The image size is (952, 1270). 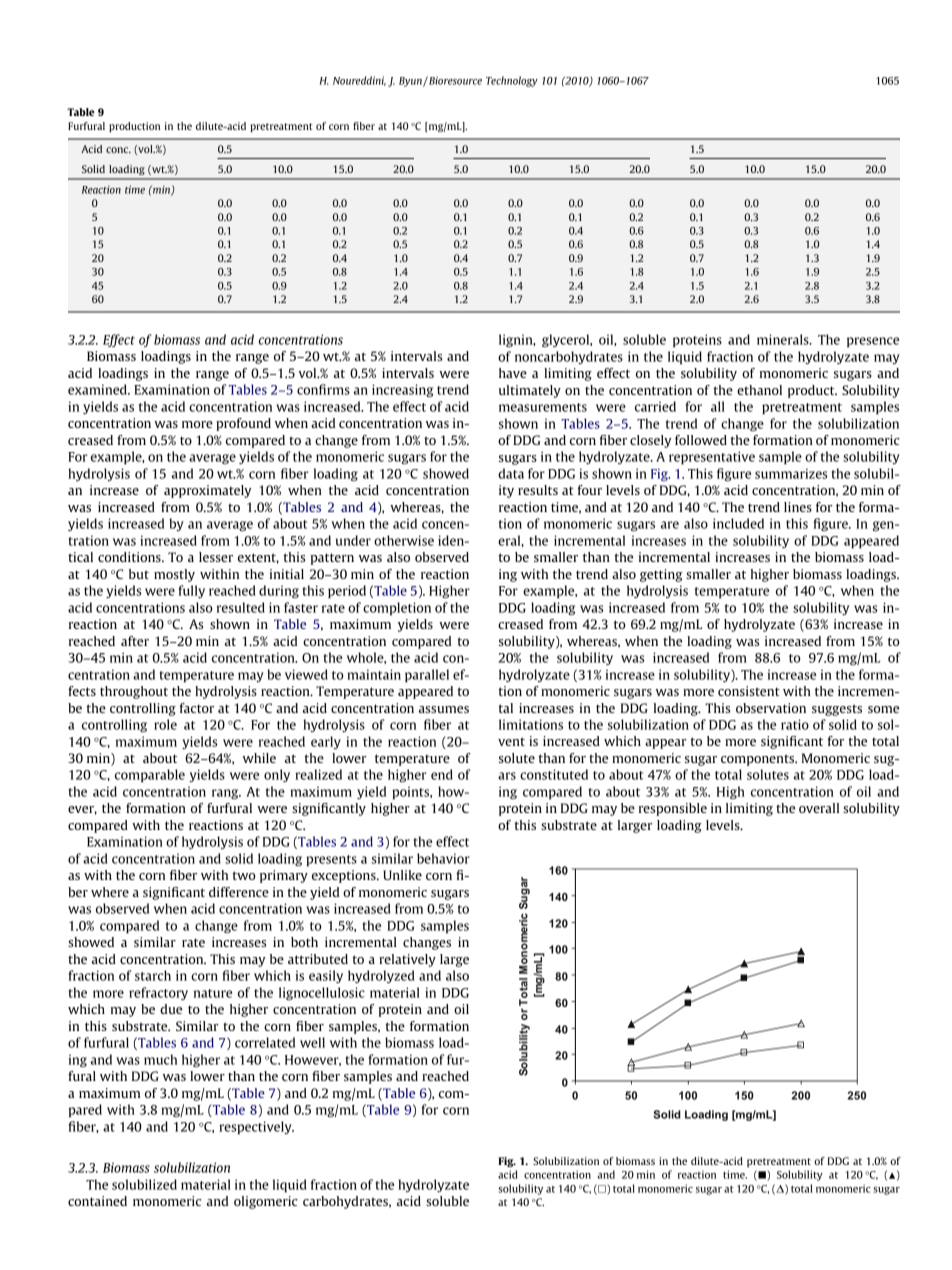 What do you see at coordinates (411, 82) in the document?
I see `Byun` at bounding box center [411, 82].
